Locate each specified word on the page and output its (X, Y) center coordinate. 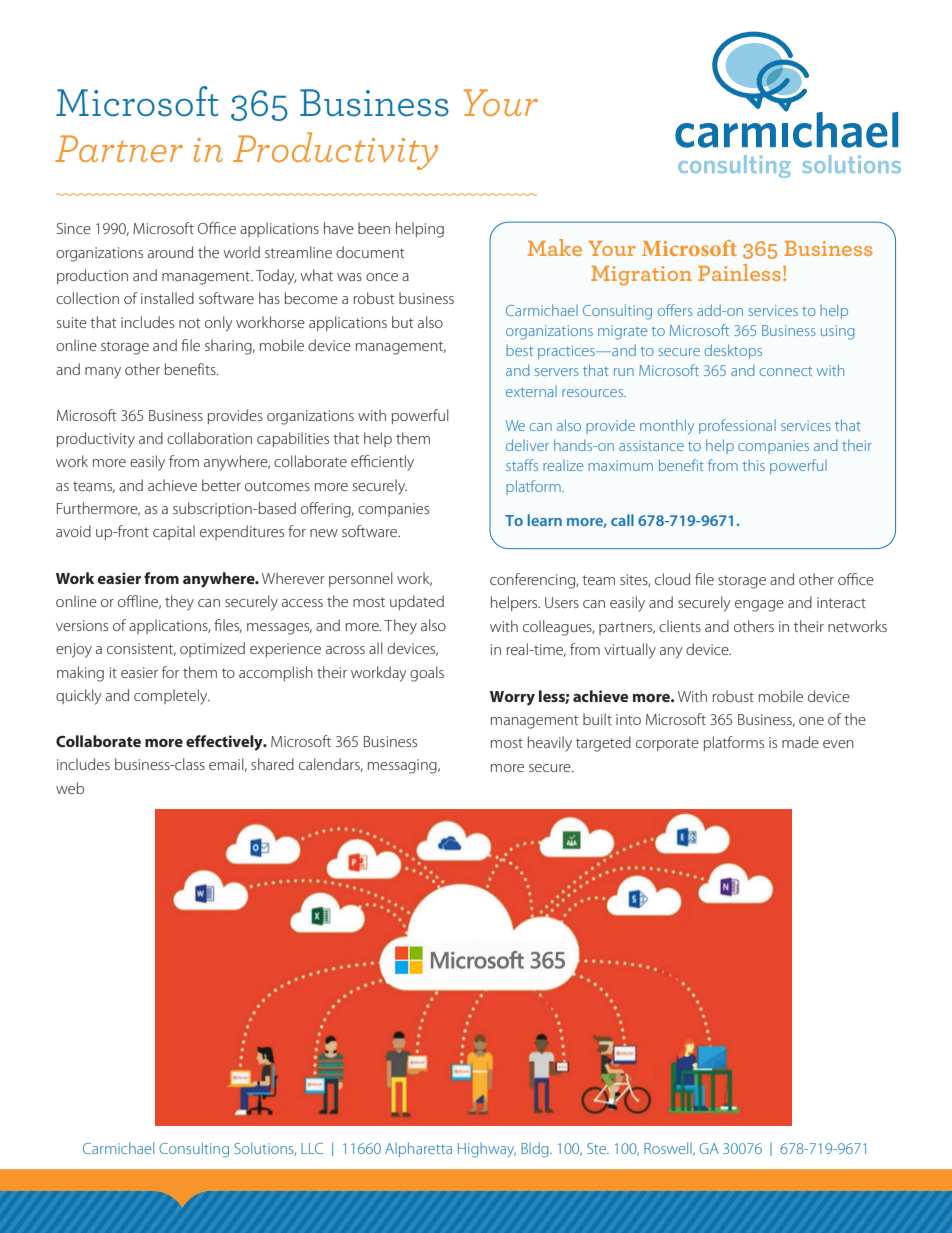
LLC (312, 1148)
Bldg (536, 1150)
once (382, 277)
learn (545, 520)
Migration (641, 276)
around (170, 252)
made (800, 742)
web (70, 788)
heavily (550, 744)
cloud (672, 579)
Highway (487, 1150)
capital (174, 532)
